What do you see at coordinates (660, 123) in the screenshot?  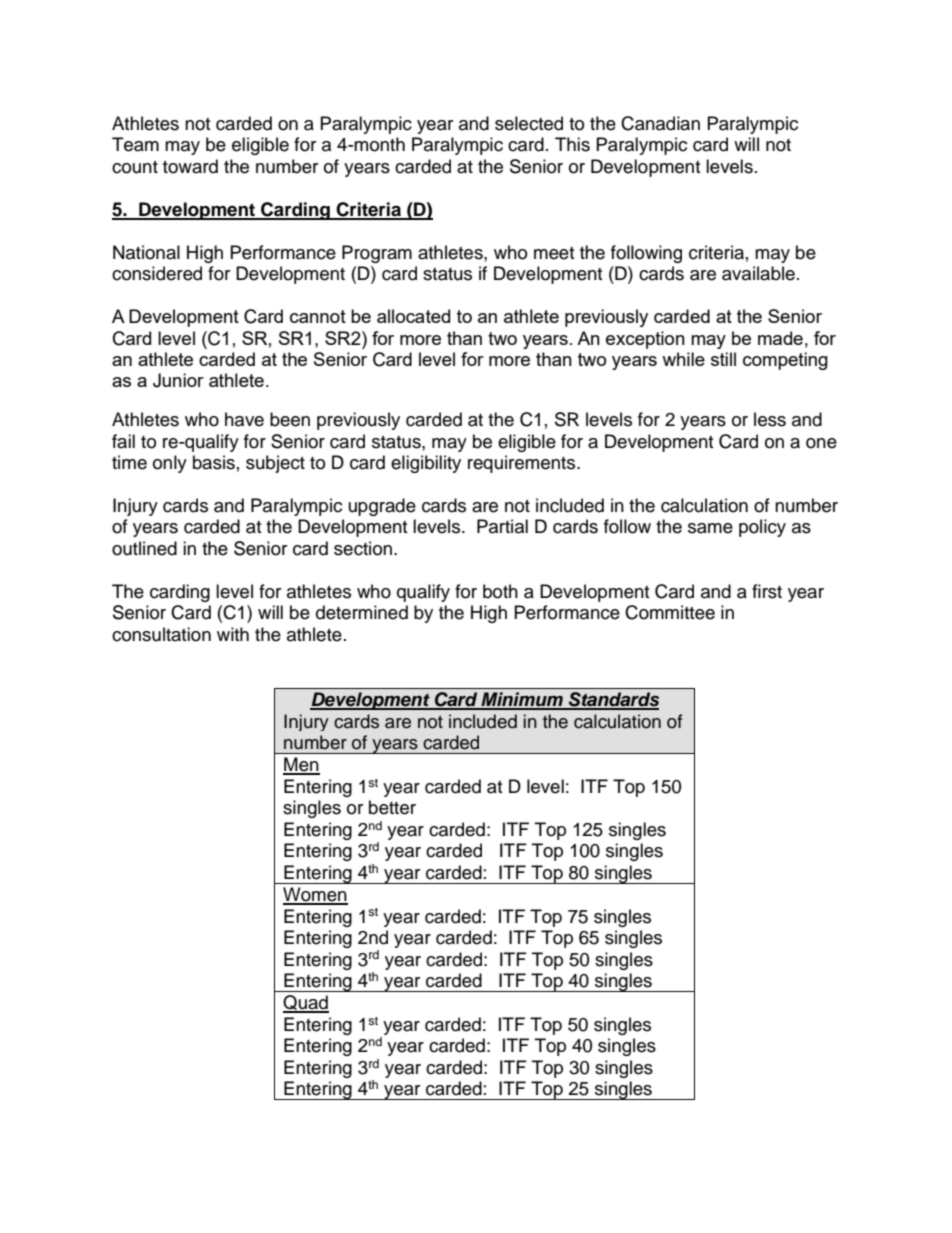 I see `Canadian` at bounding box center [660, 123].
